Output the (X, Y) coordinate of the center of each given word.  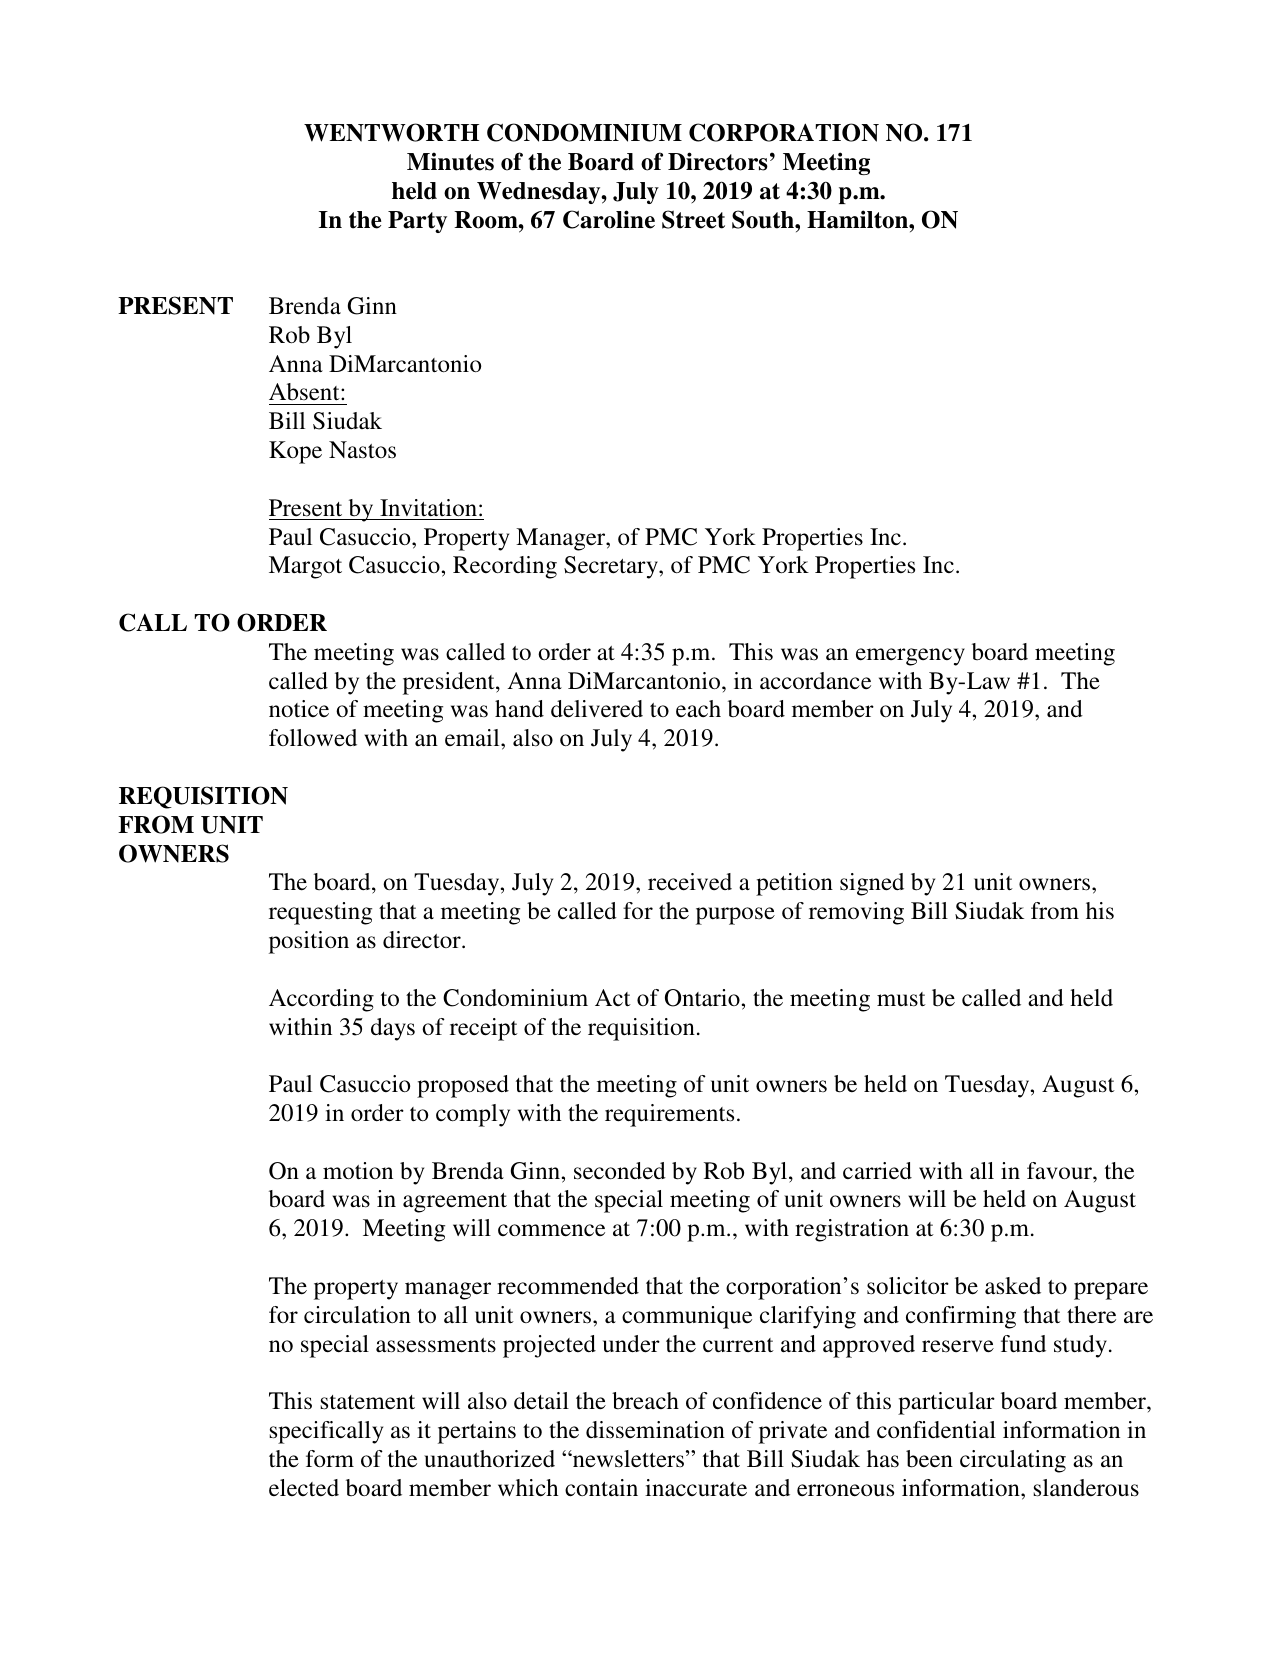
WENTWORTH (391, 132)
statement (367, 1402)
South (764, 219)
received (690, 882)
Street (693, 219)
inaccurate (696, 1488)
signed (872, 884)
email (473, 738)
